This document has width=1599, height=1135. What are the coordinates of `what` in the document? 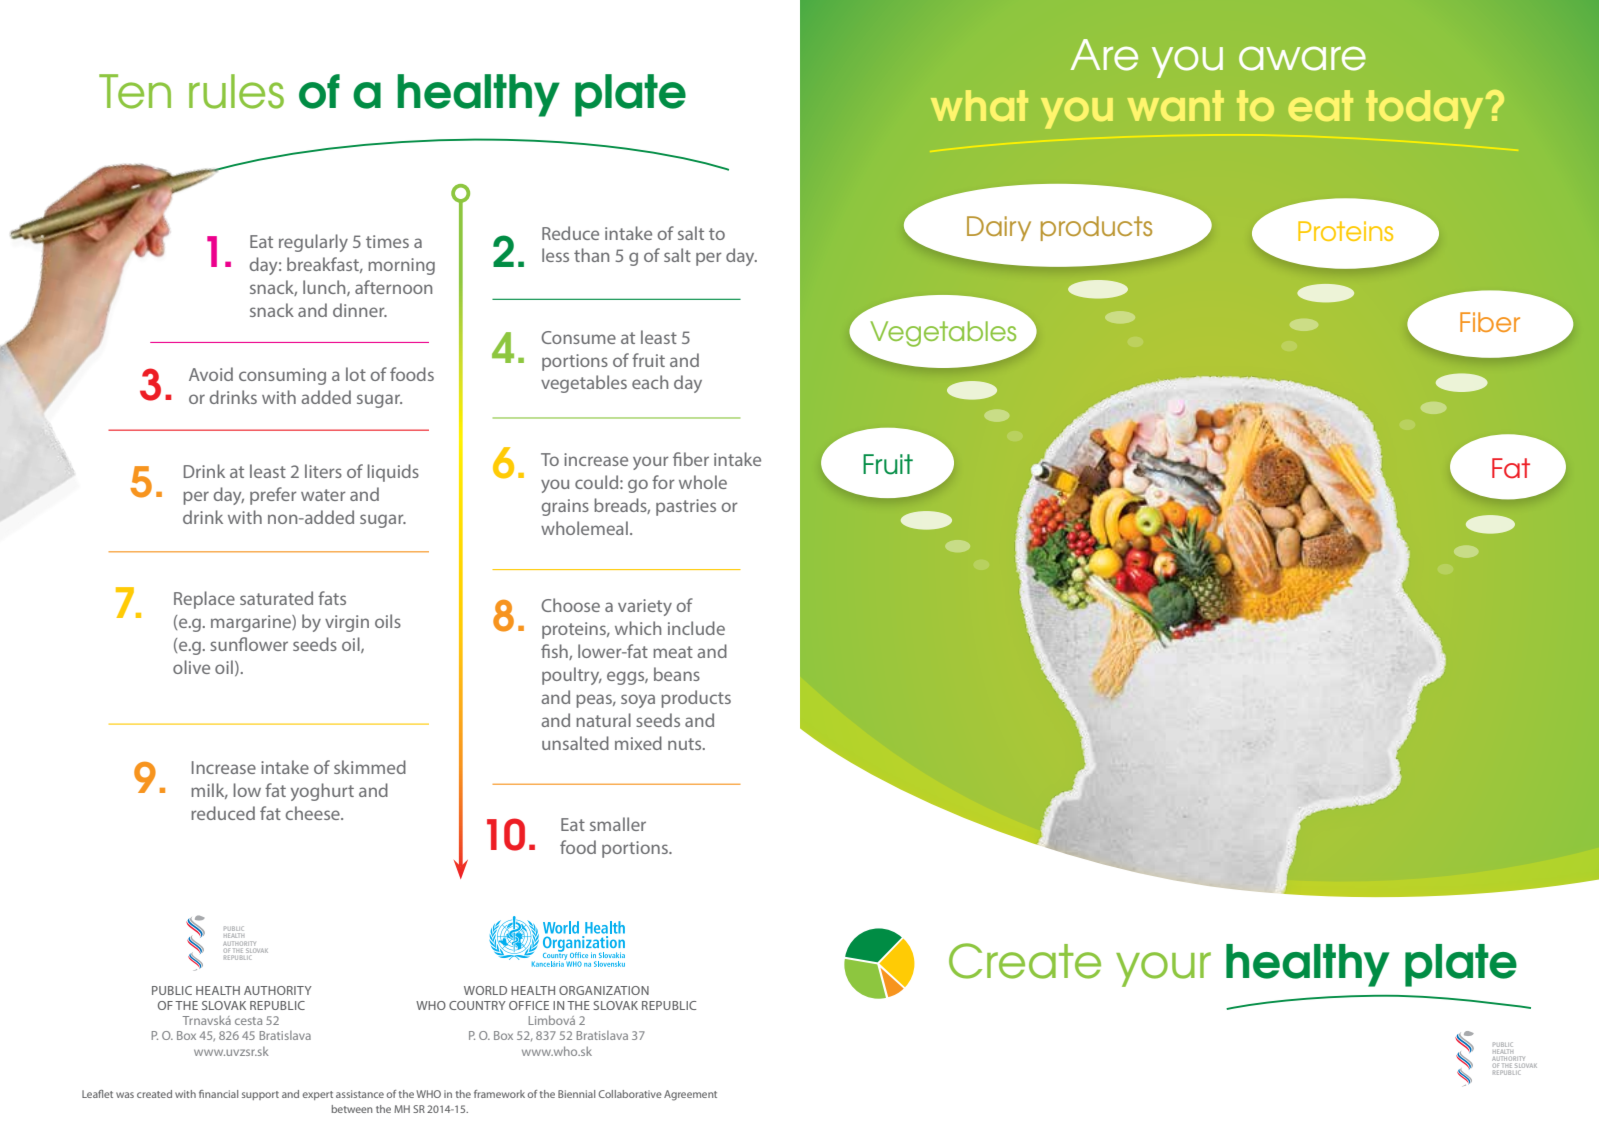 It's located at (979, 105).
